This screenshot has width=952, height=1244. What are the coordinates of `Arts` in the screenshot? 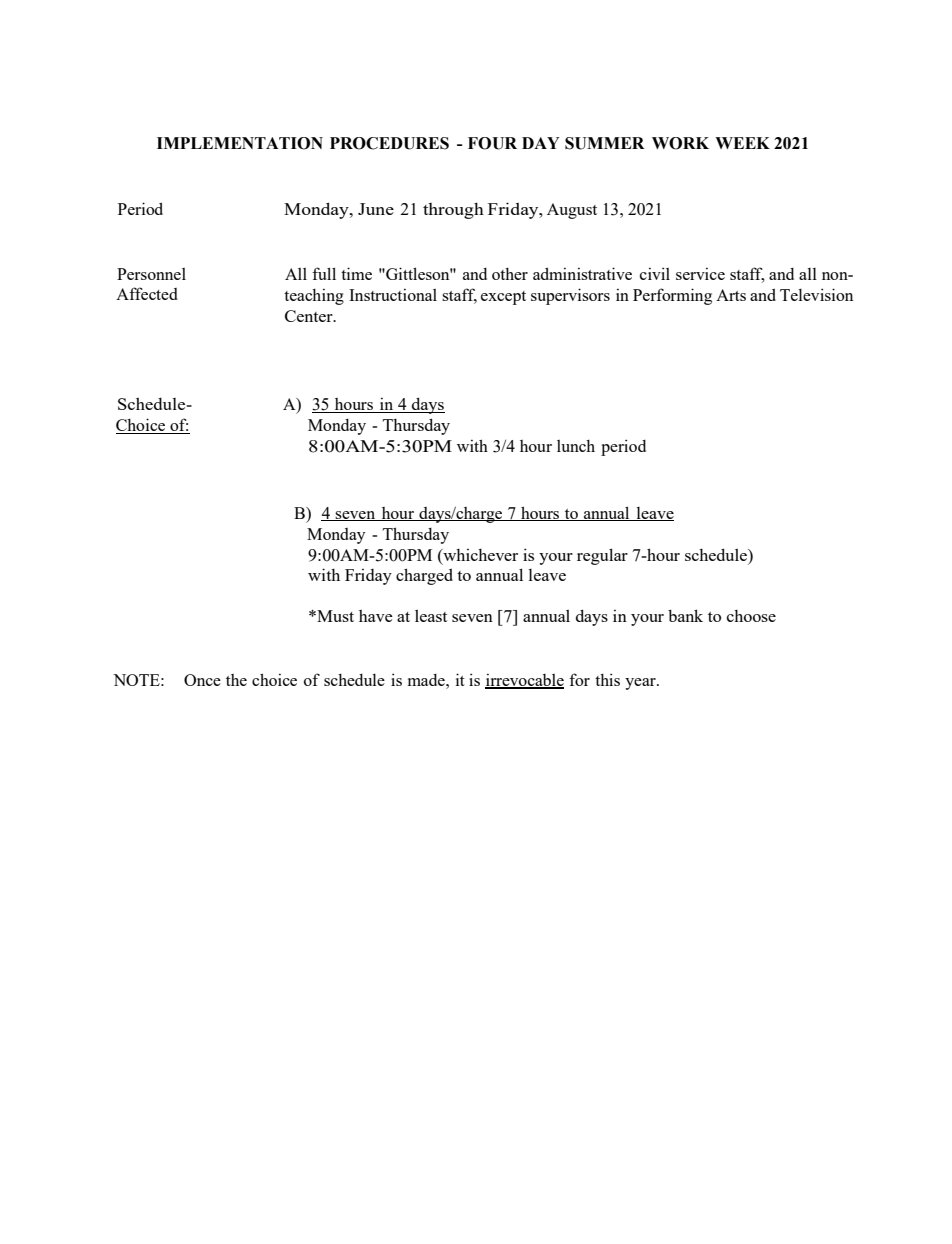 It's located at (731, 295).
